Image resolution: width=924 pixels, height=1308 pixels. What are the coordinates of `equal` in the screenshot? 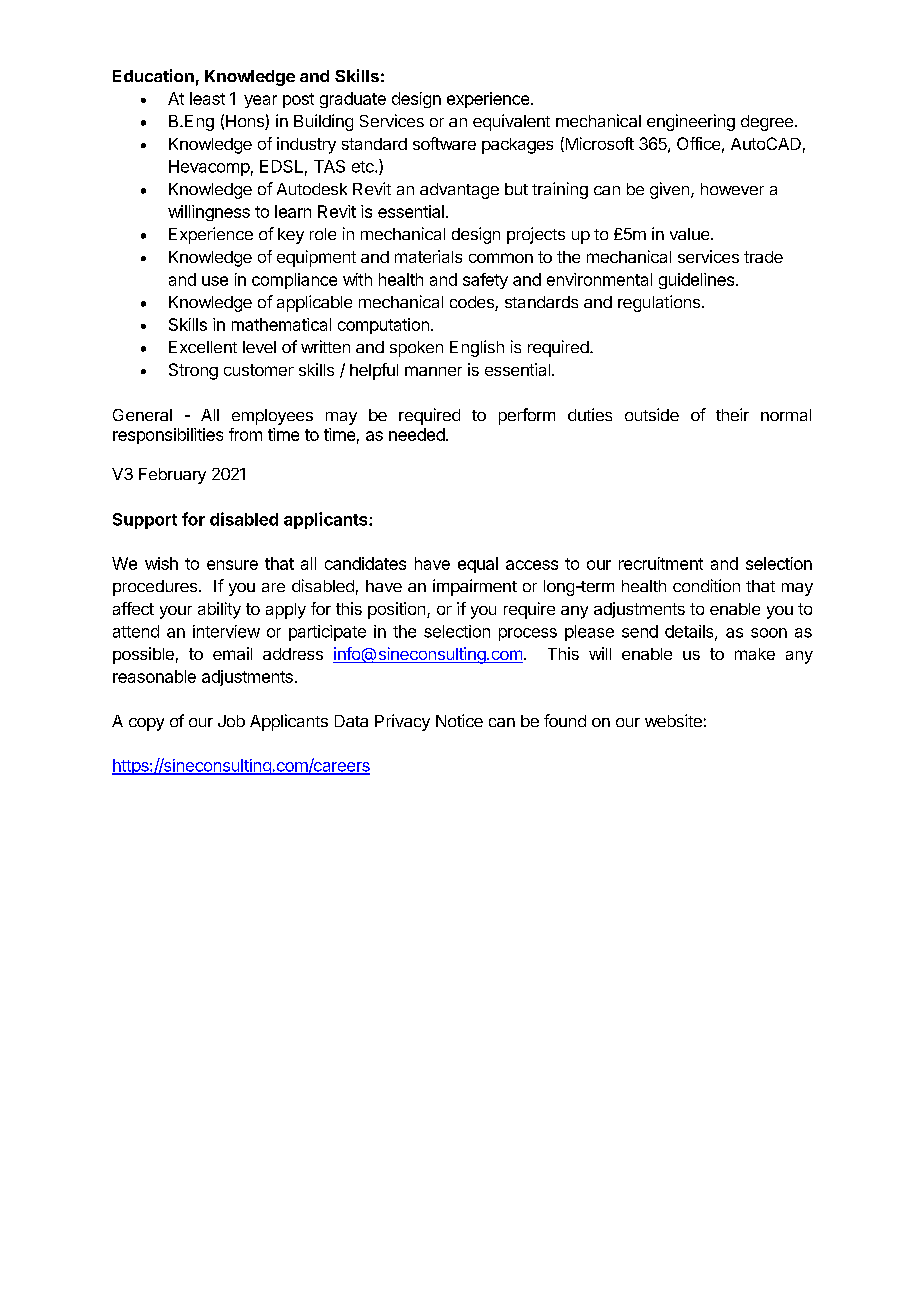 It's located at (478, 565).
